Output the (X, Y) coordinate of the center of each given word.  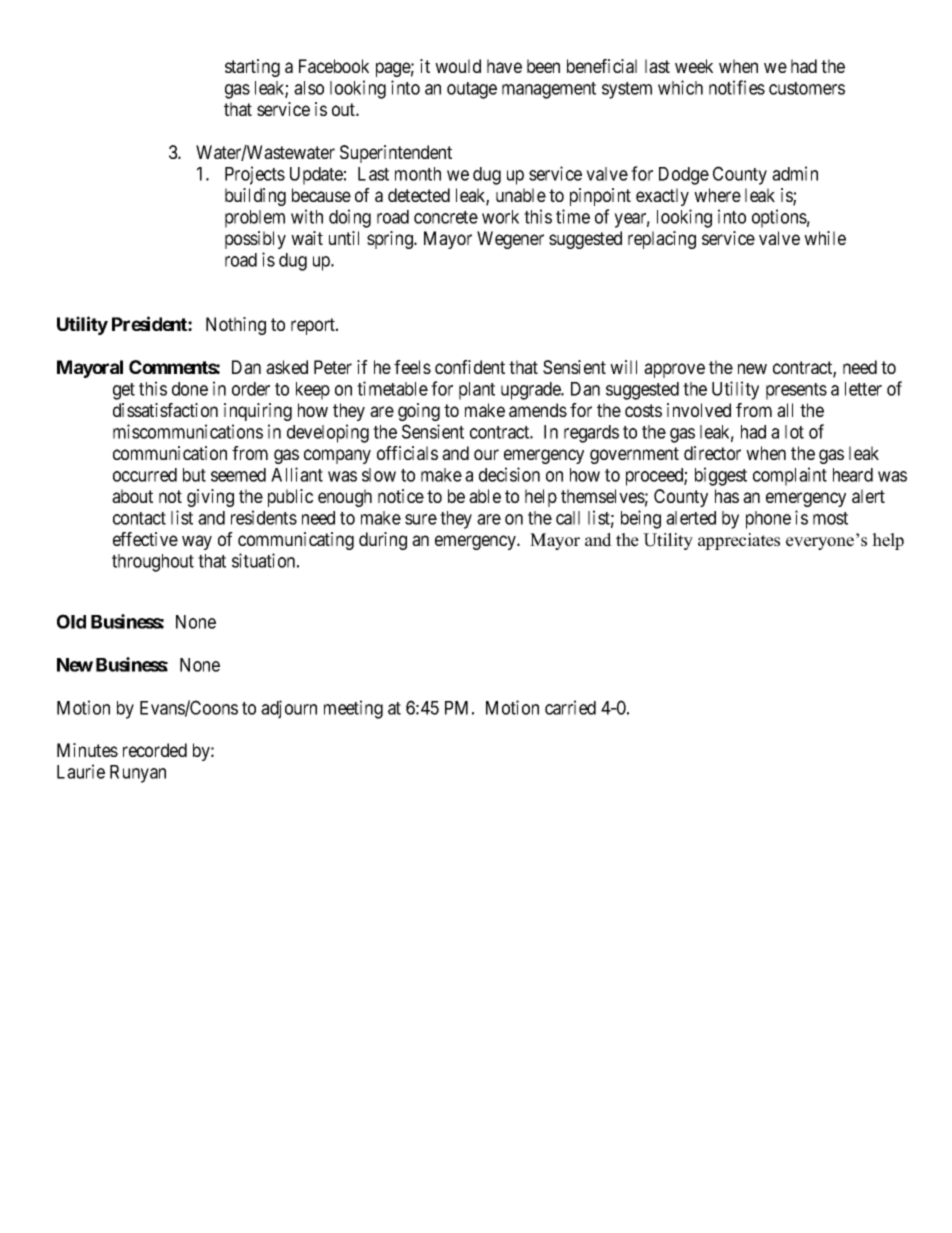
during (383, 541)
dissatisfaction (165, 410)
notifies (737, 87)
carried (570, 707)
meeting (353, 709)
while (825, 238)
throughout (153, 563)
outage (472, 90)
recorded (155, 750)
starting (252, 68)
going (419, 412)
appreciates (739, 541)
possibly (255, 240)
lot (794, 432)
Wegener (510, 240)
